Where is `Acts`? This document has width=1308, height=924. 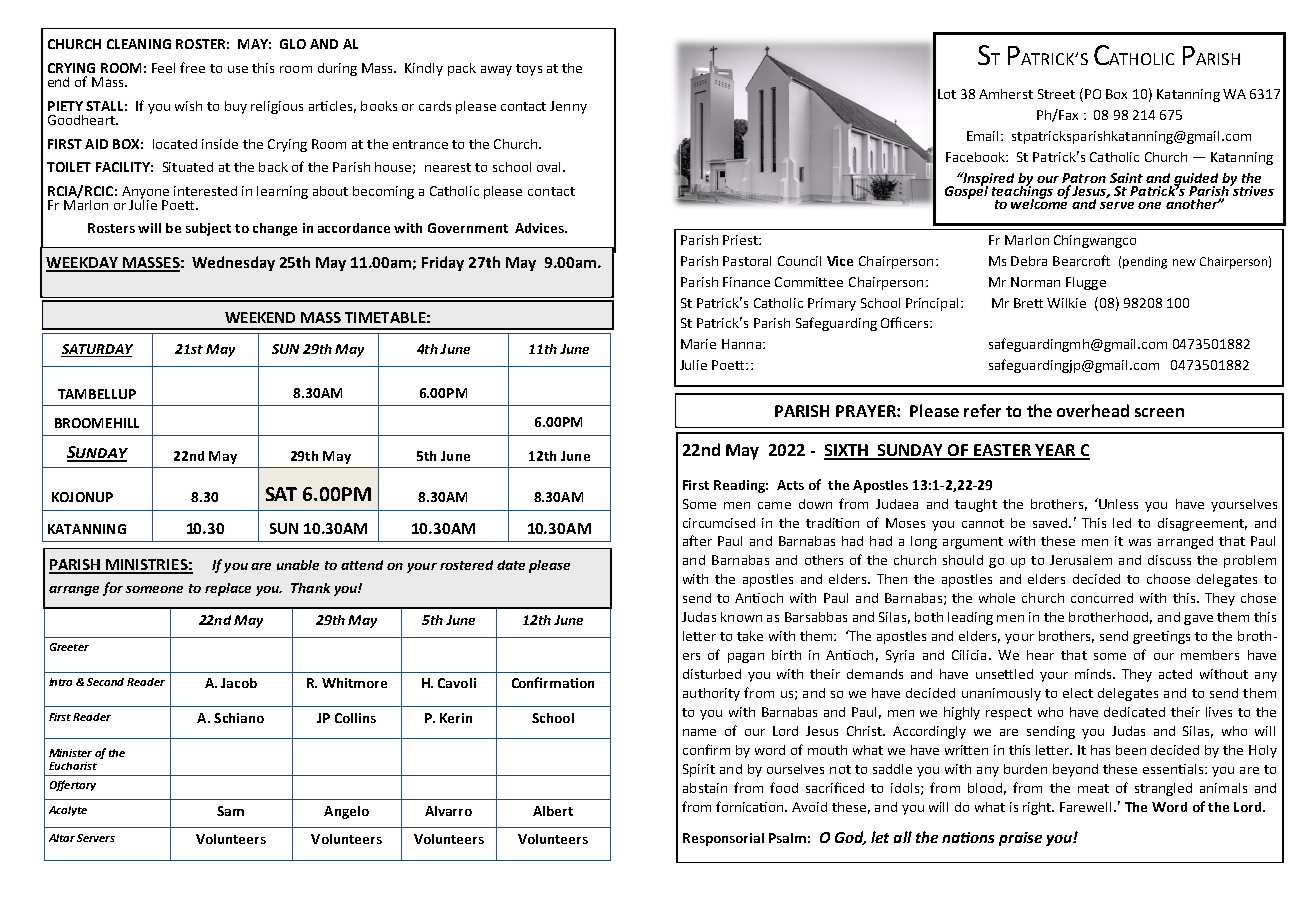 Acts is located at coordinates (790, 485).
